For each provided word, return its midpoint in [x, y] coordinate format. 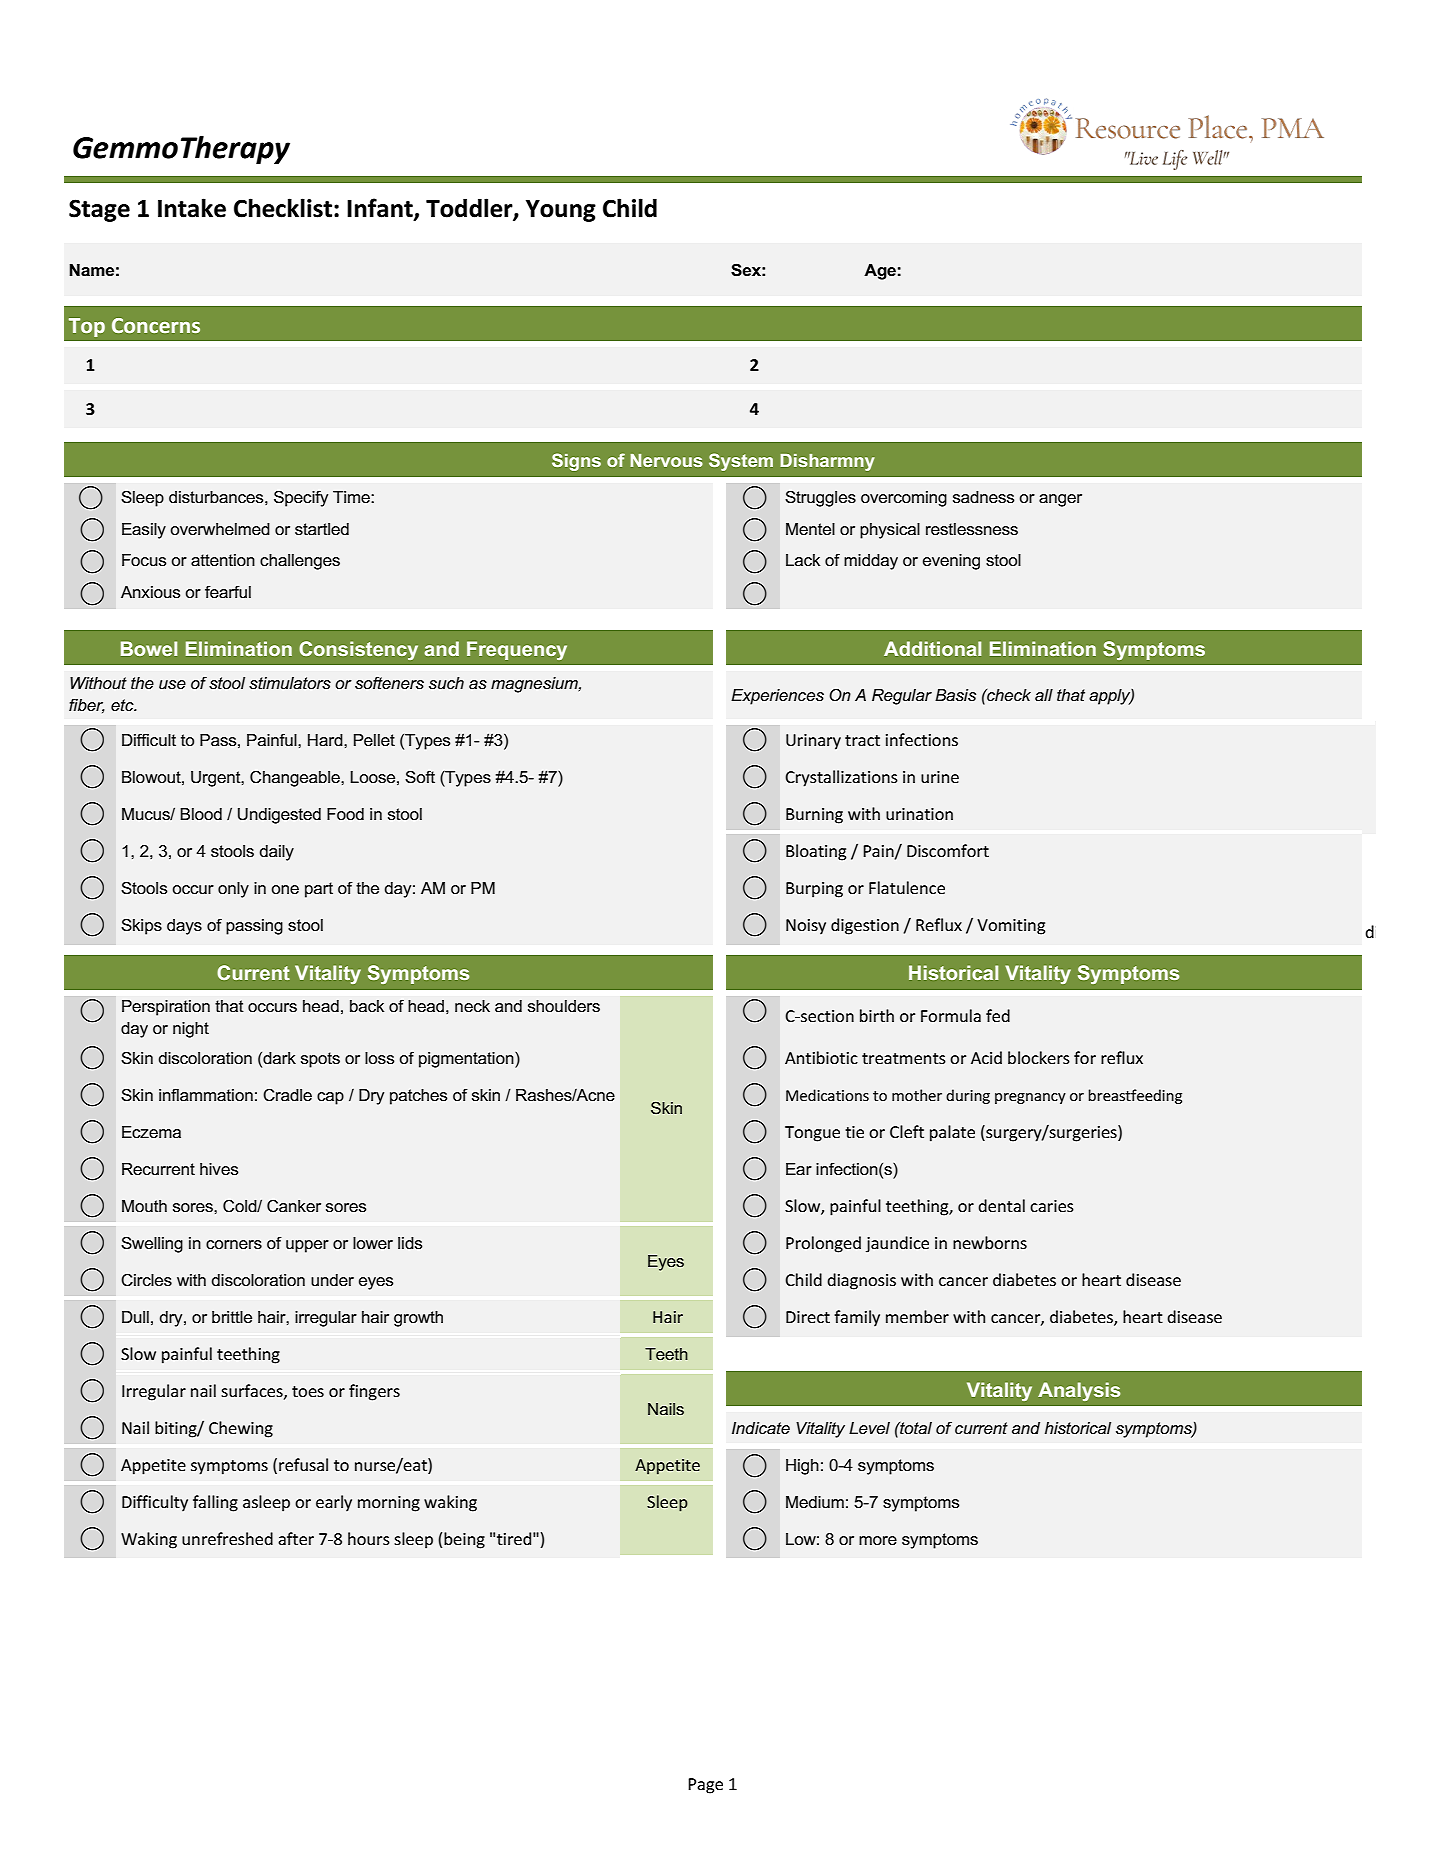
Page [705, 1786]
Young [561, 211]
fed [998, 1015]
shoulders [564, 1006]
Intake [192, 208]
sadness [983, 497]
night [191, 1030]
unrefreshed [227, 1538]
